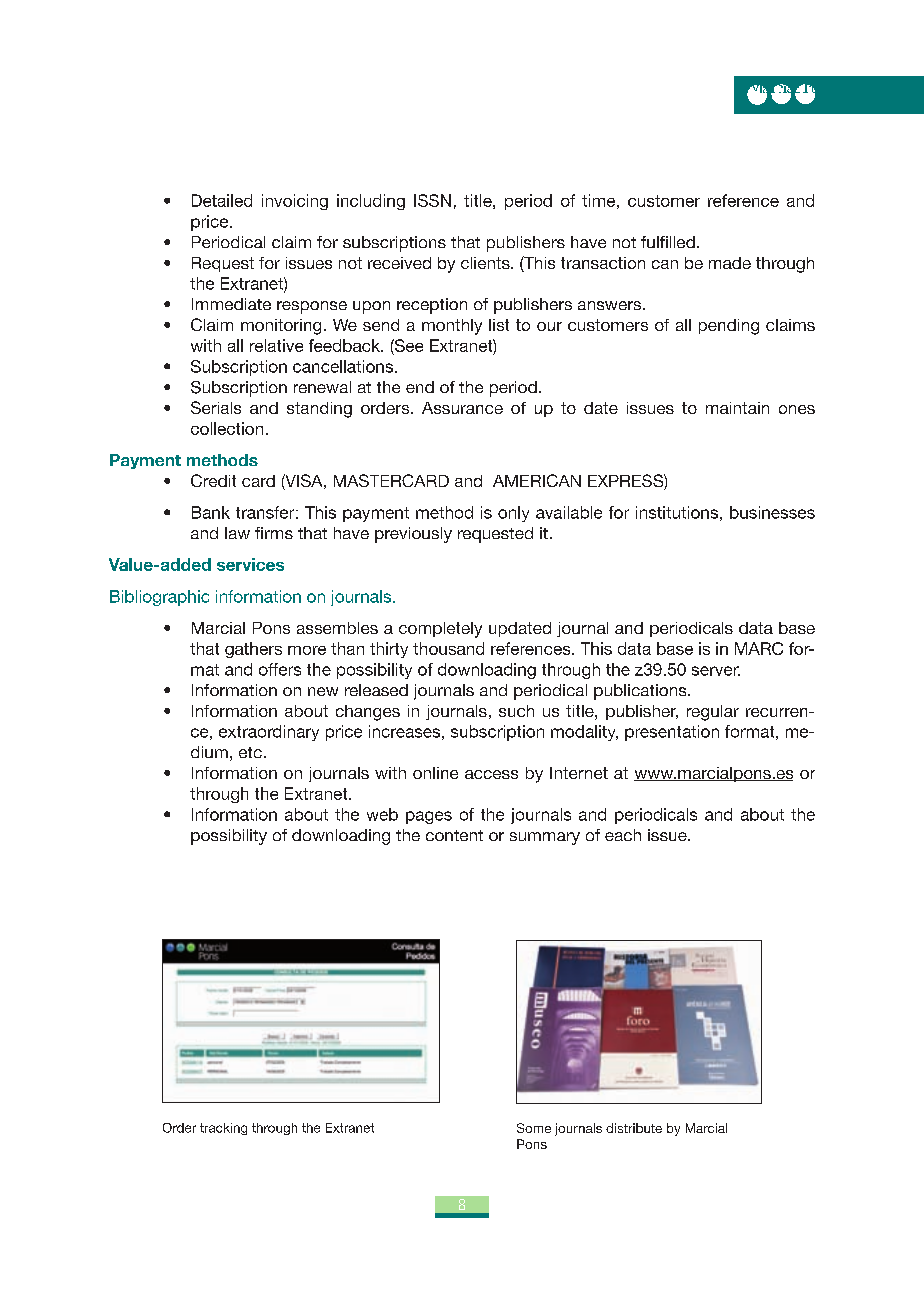  I want to click on maintain, so click(737, 408).
